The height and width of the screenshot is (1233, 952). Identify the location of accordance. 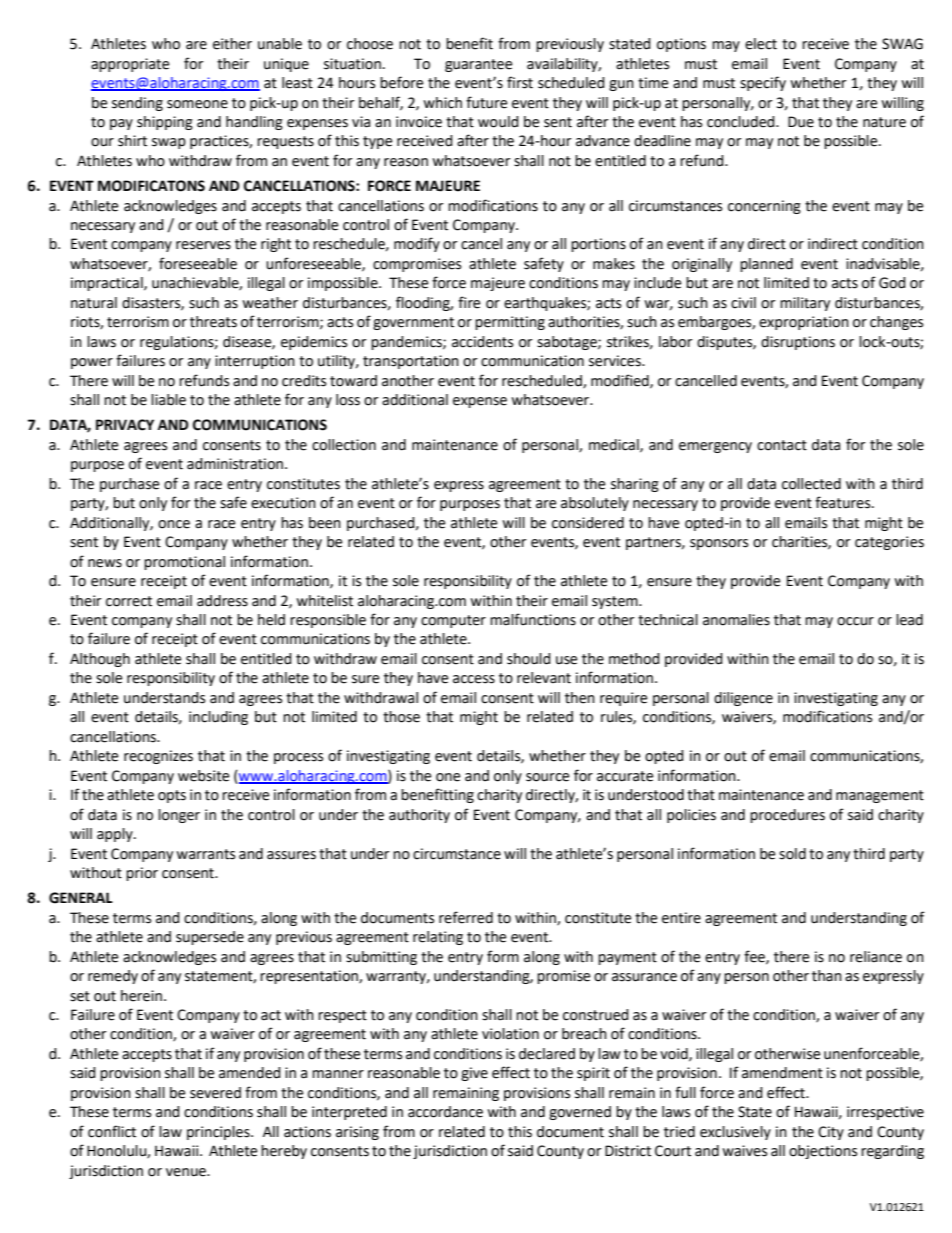
(445, 1112).
